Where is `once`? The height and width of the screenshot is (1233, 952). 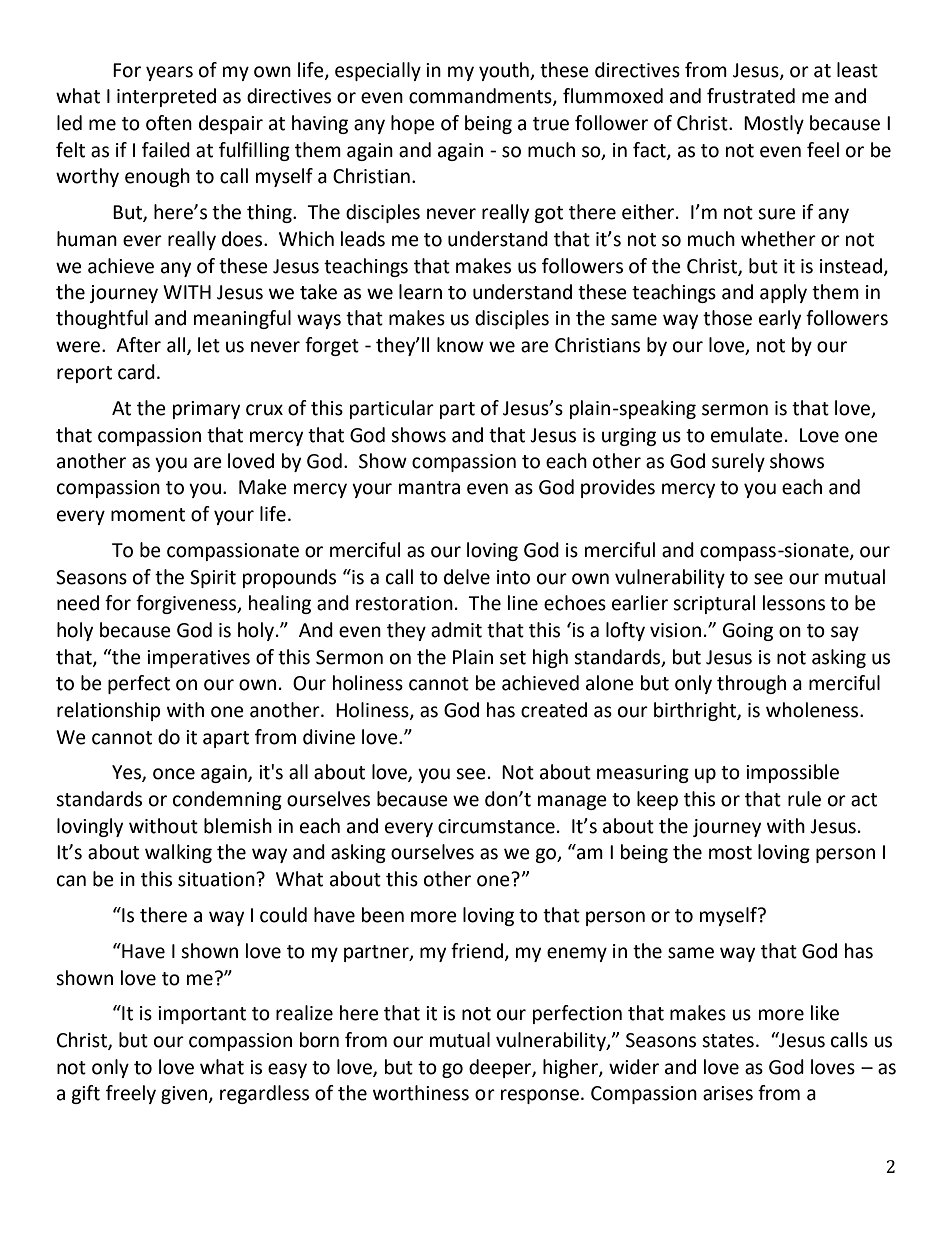 once is located at coordinates (174, 774).
